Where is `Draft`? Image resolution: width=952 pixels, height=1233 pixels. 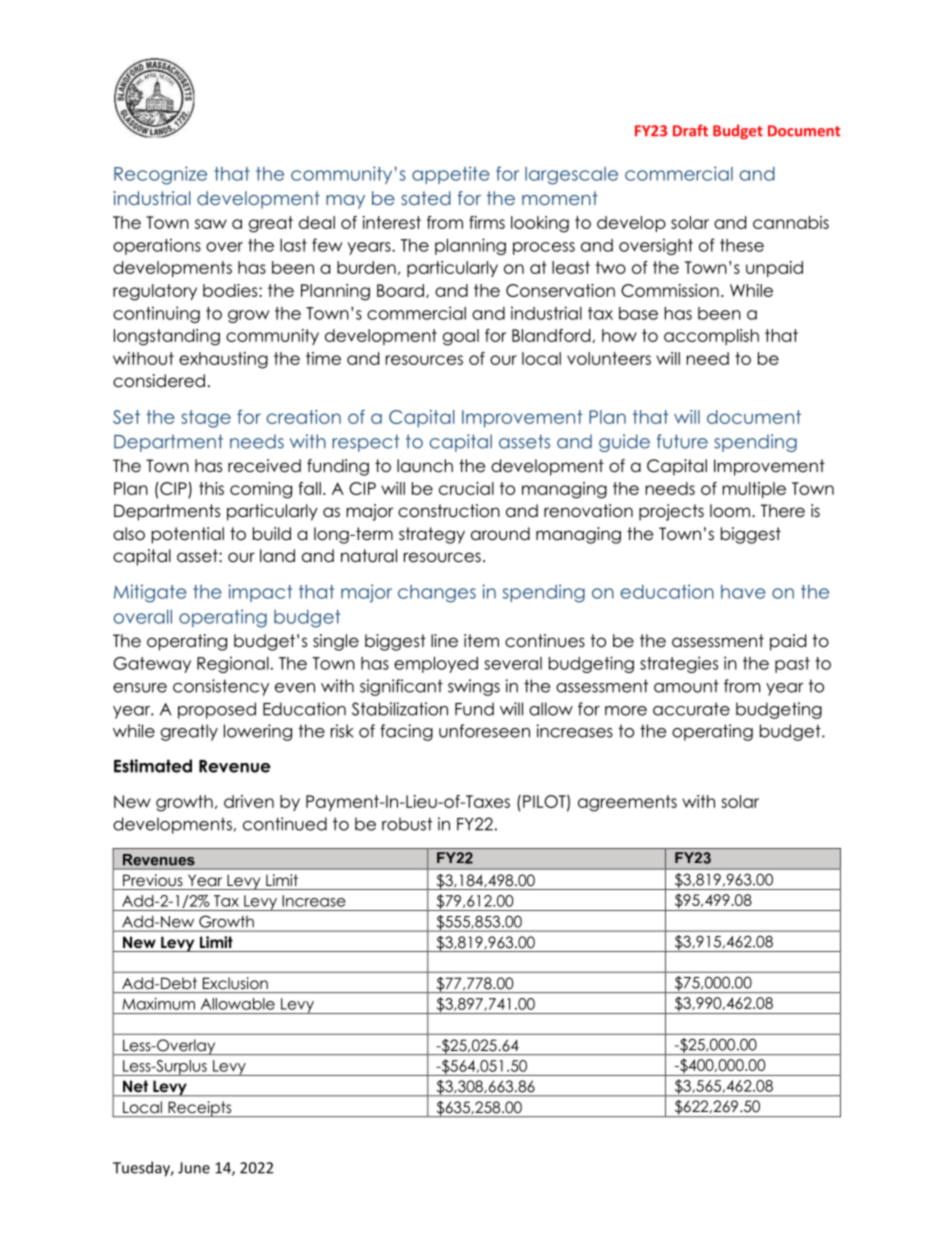
Draft is located at coordinates (690, 130).
